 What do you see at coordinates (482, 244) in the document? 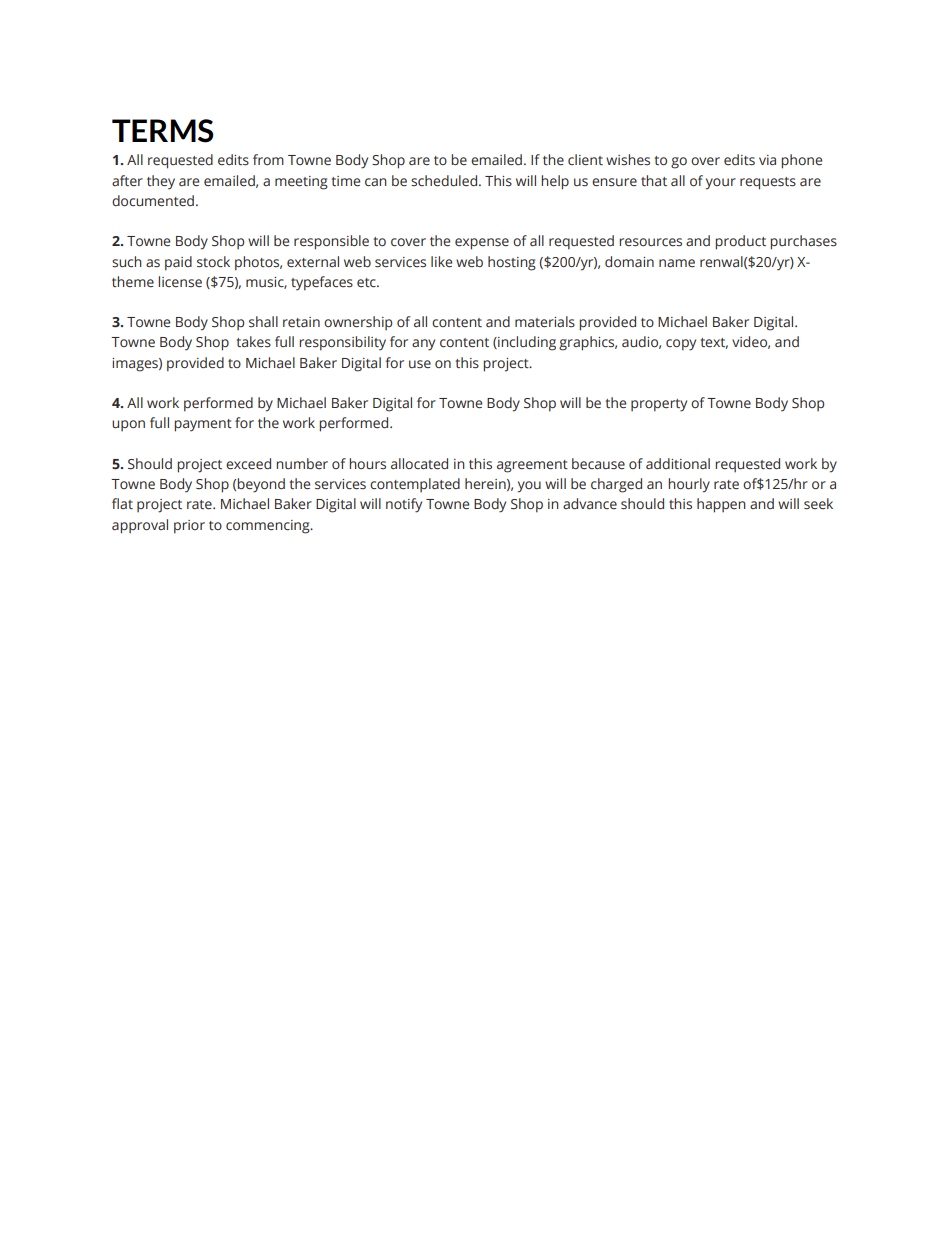
I see `expense` at bounding box center [482, 244].
